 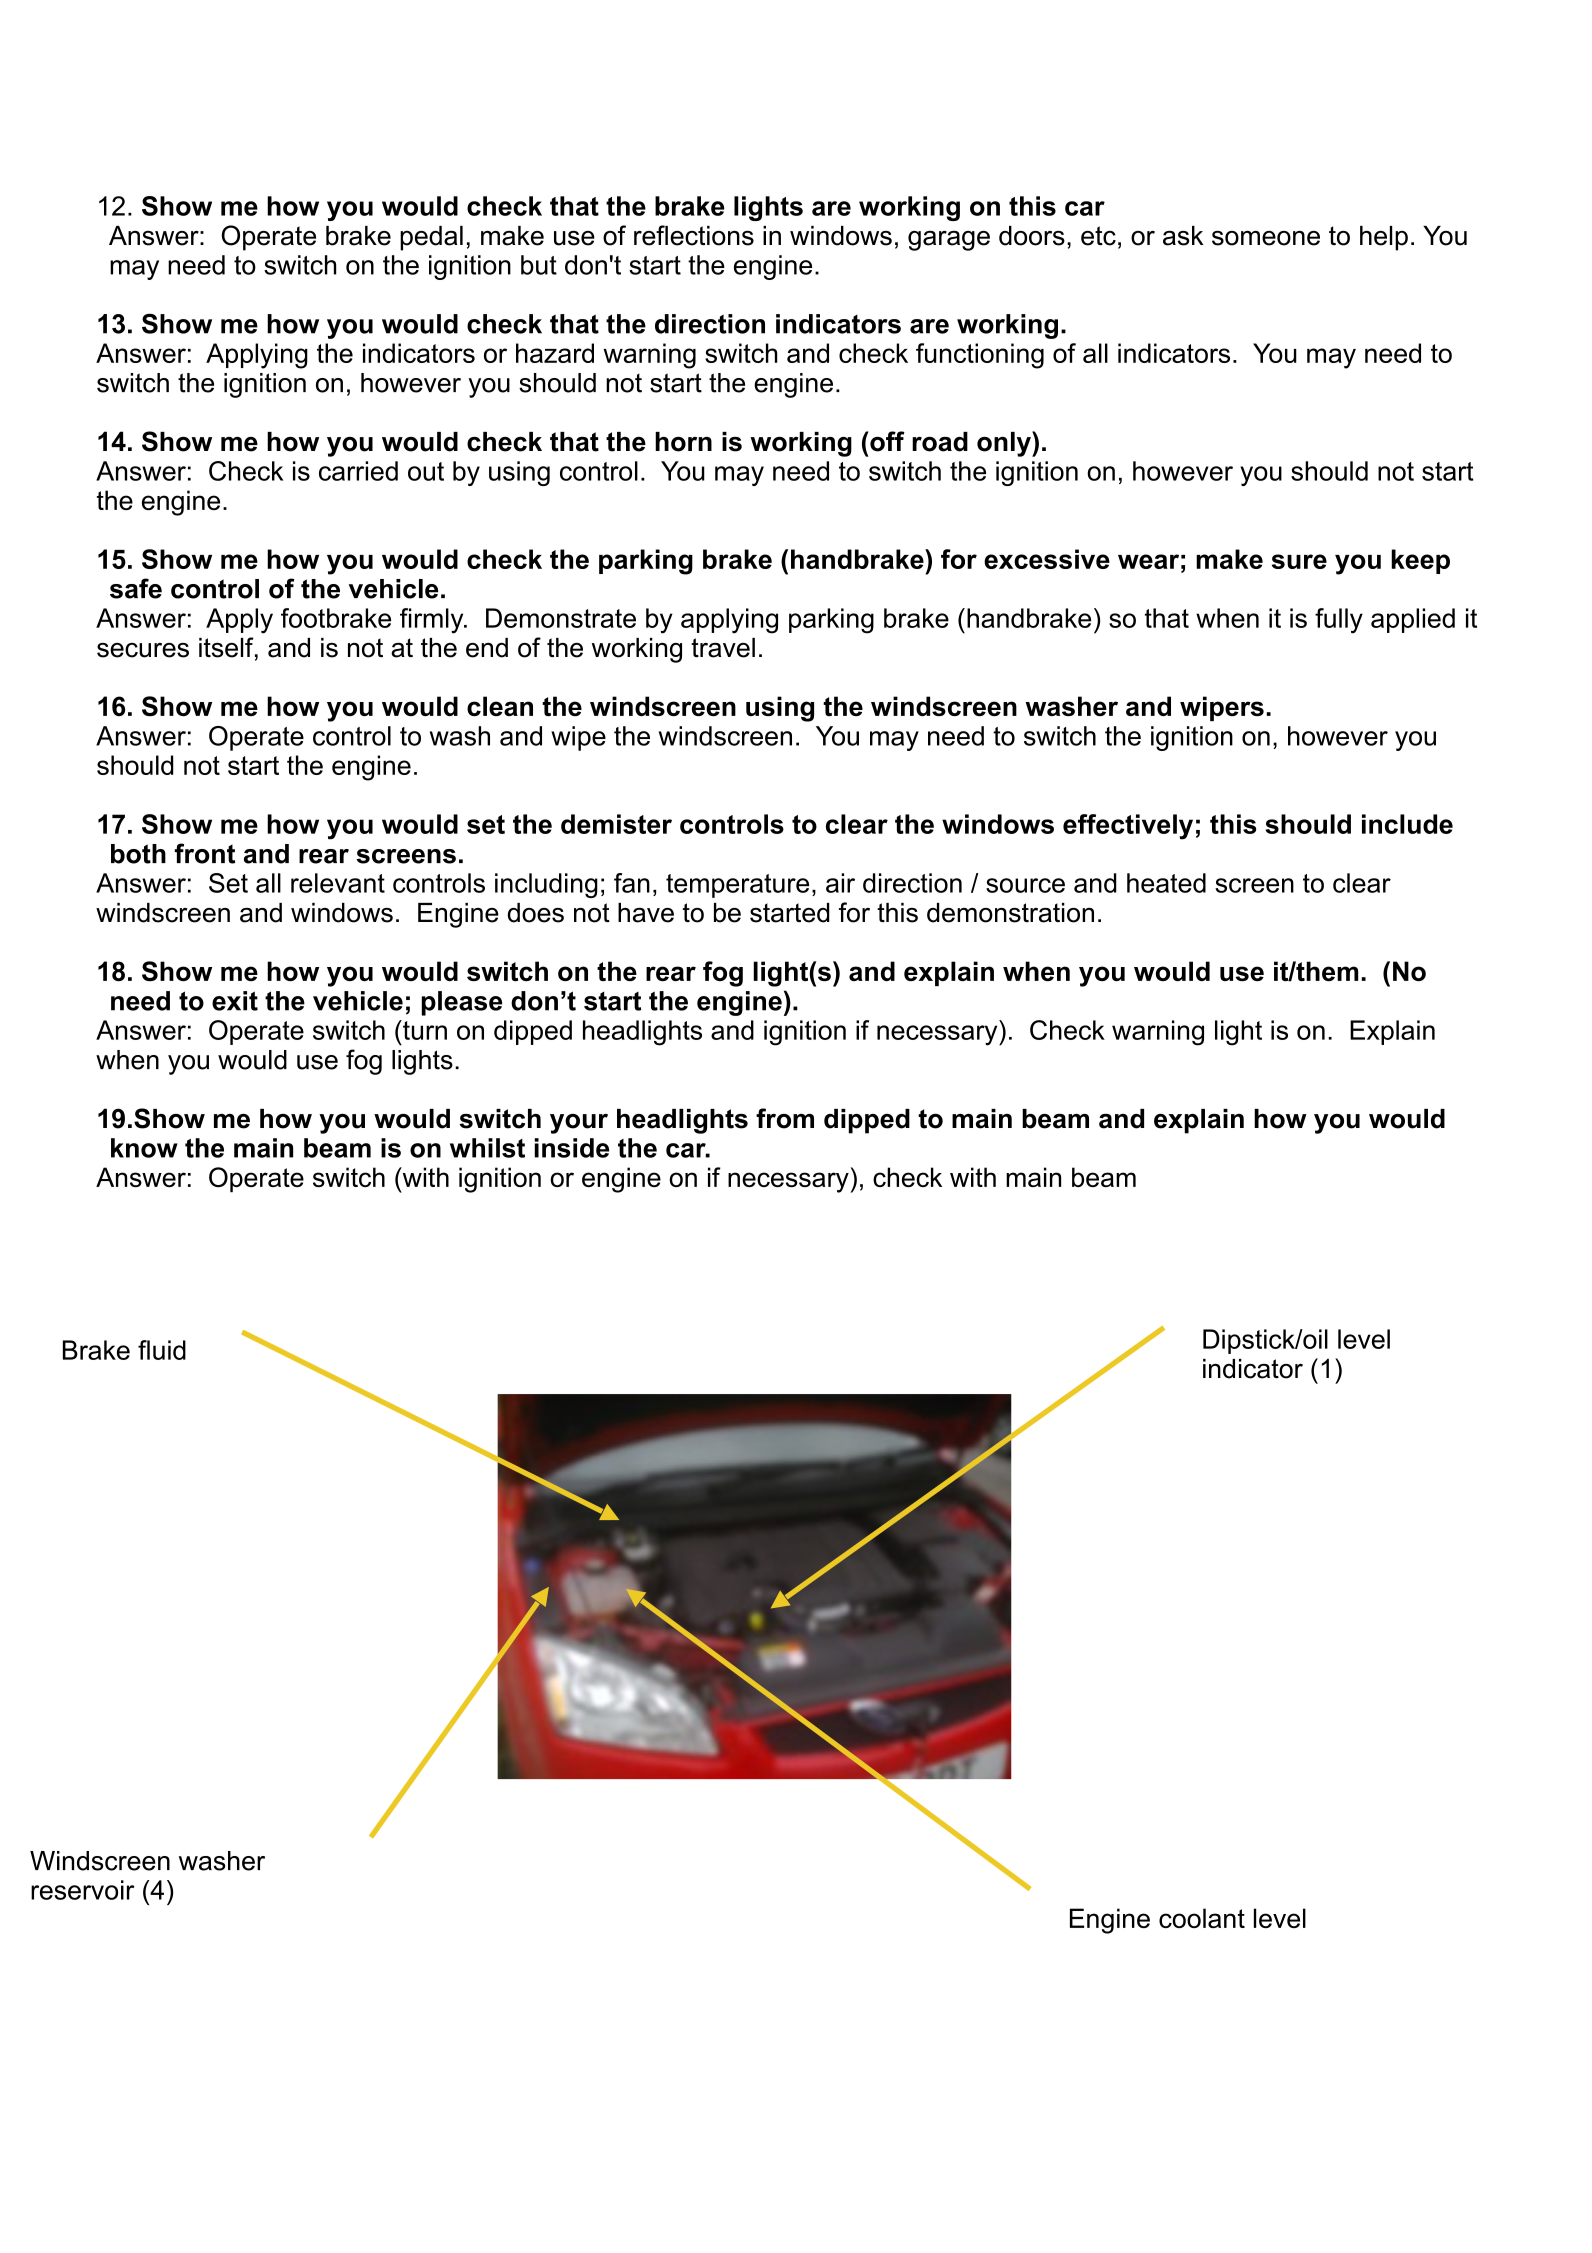 I want to click on reservoir, so click(x=83, y=1890).
